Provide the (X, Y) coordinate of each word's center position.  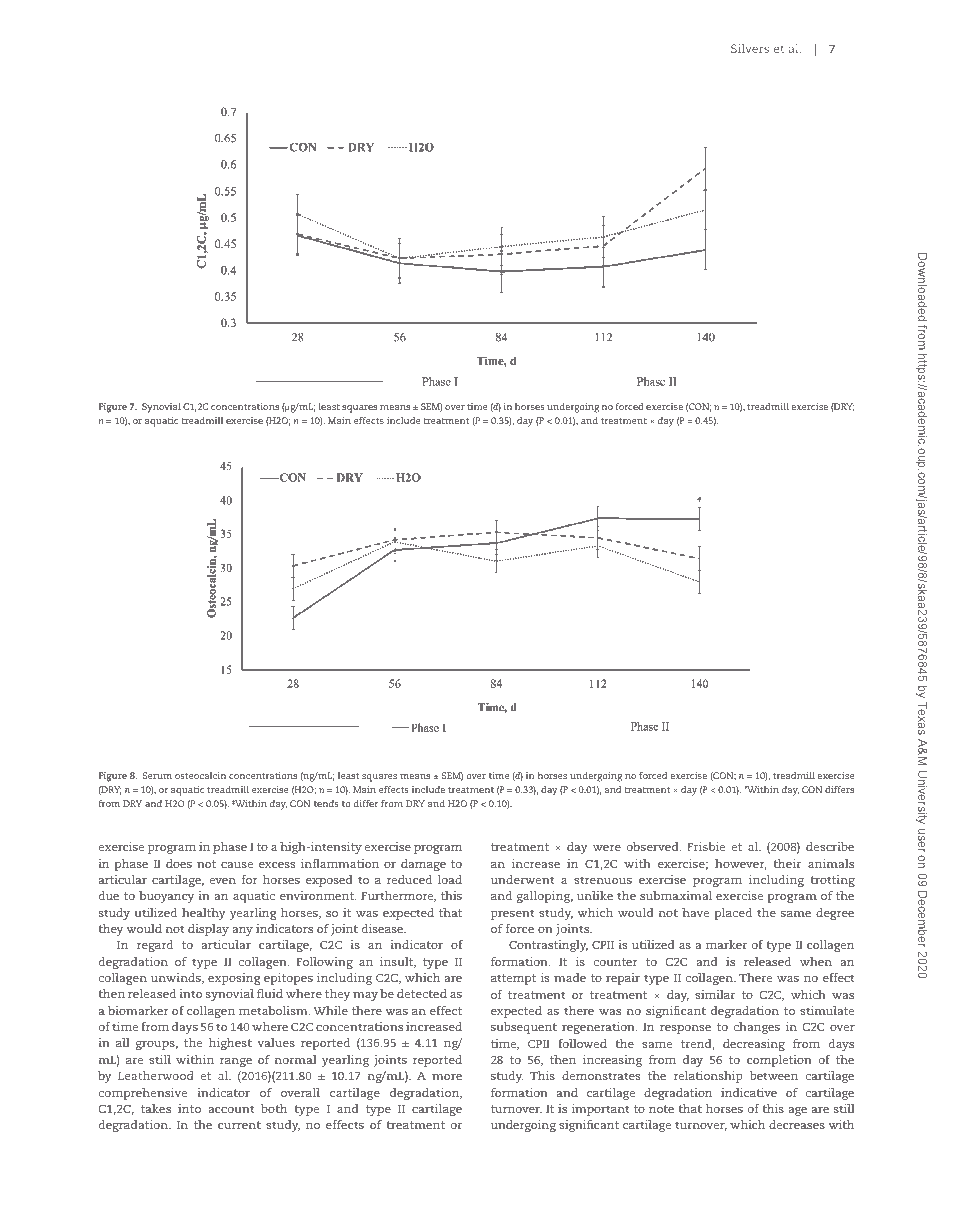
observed (654, 846)
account (232, 1109)
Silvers (750, 48)
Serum (157, 775)
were (607, 848)
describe (830, 846)
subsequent (524, 1028)
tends (326, 803)
